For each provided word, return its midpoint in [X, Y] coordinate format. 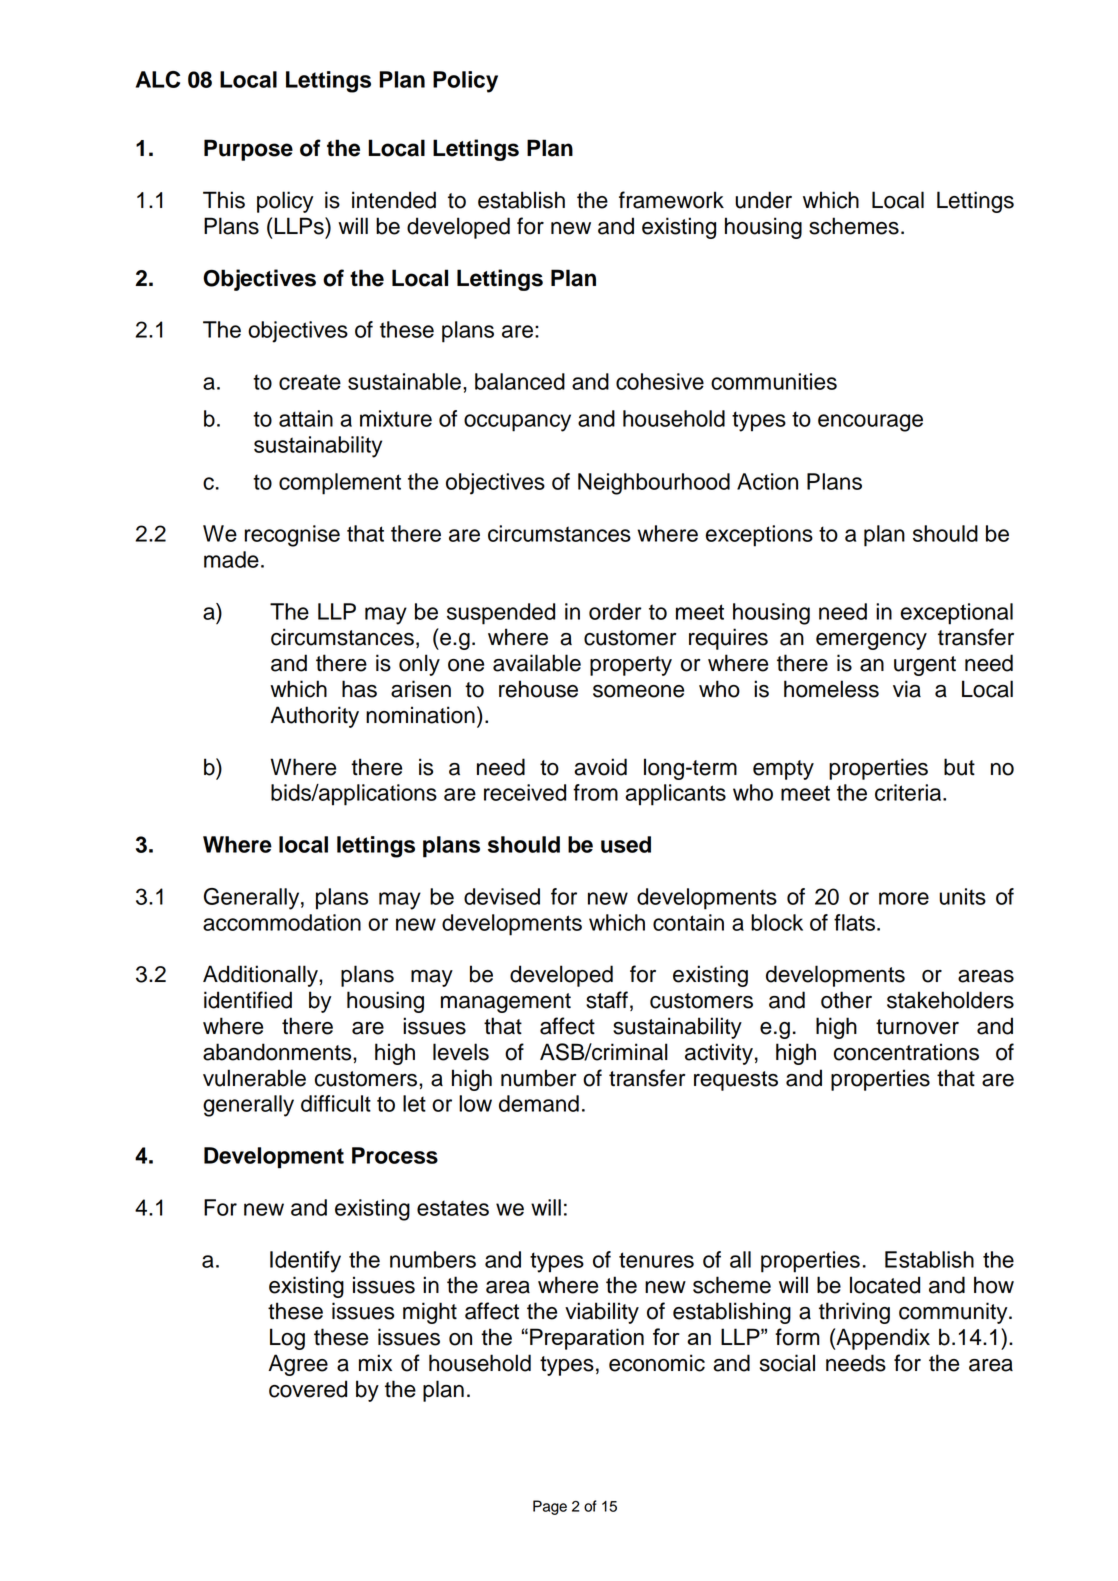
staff [607, 1000]
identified [248, 1000]
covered [308, 1389]
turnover [917, 1027]
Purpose [248, 150]
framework [671, 200]
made [231, 559]
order [615, 611]
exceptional [957, 614]
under [763, 200]
